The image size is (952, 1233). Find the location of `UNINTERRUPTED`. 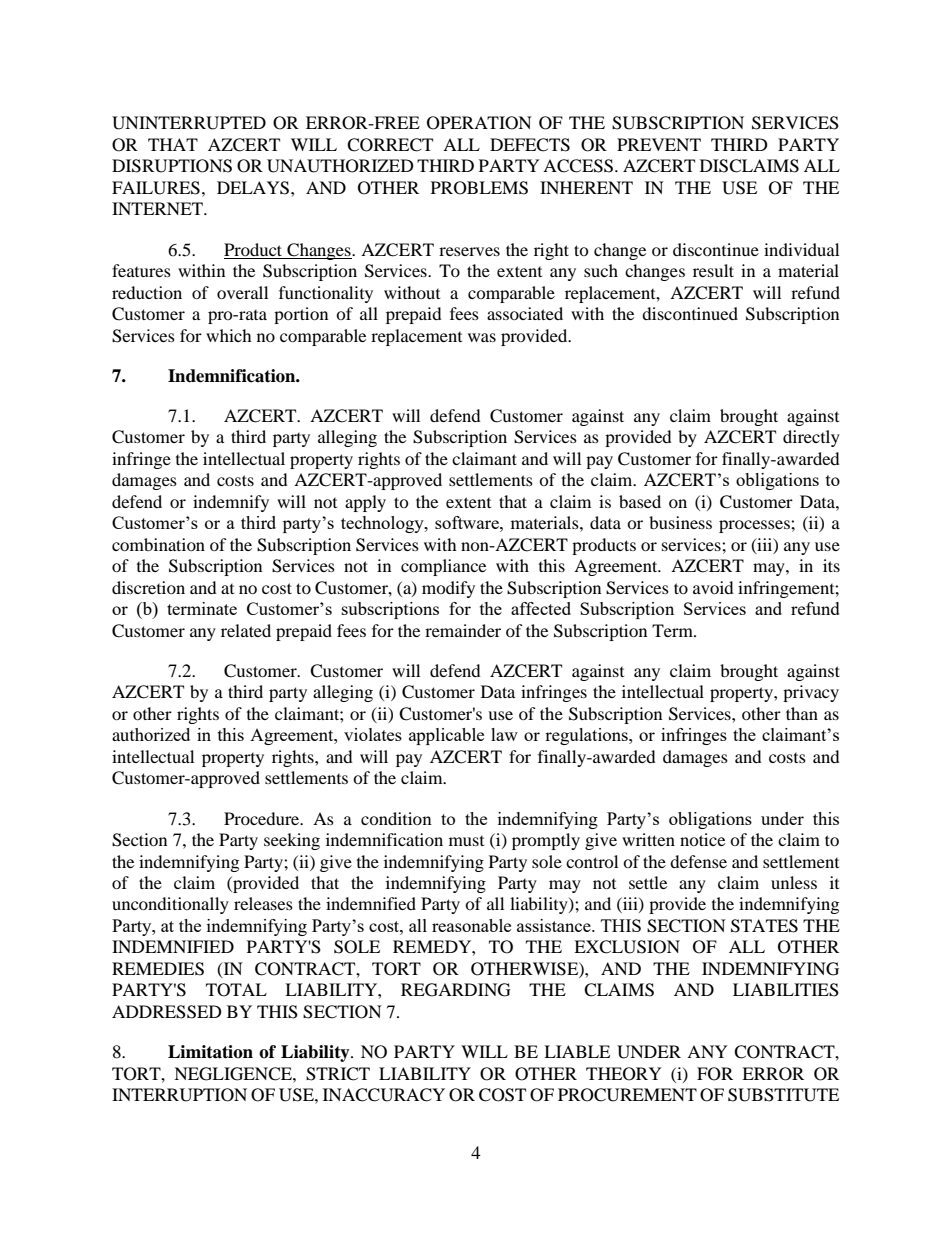

UNINTERRUPTED is located at coordinates (189, 123).
